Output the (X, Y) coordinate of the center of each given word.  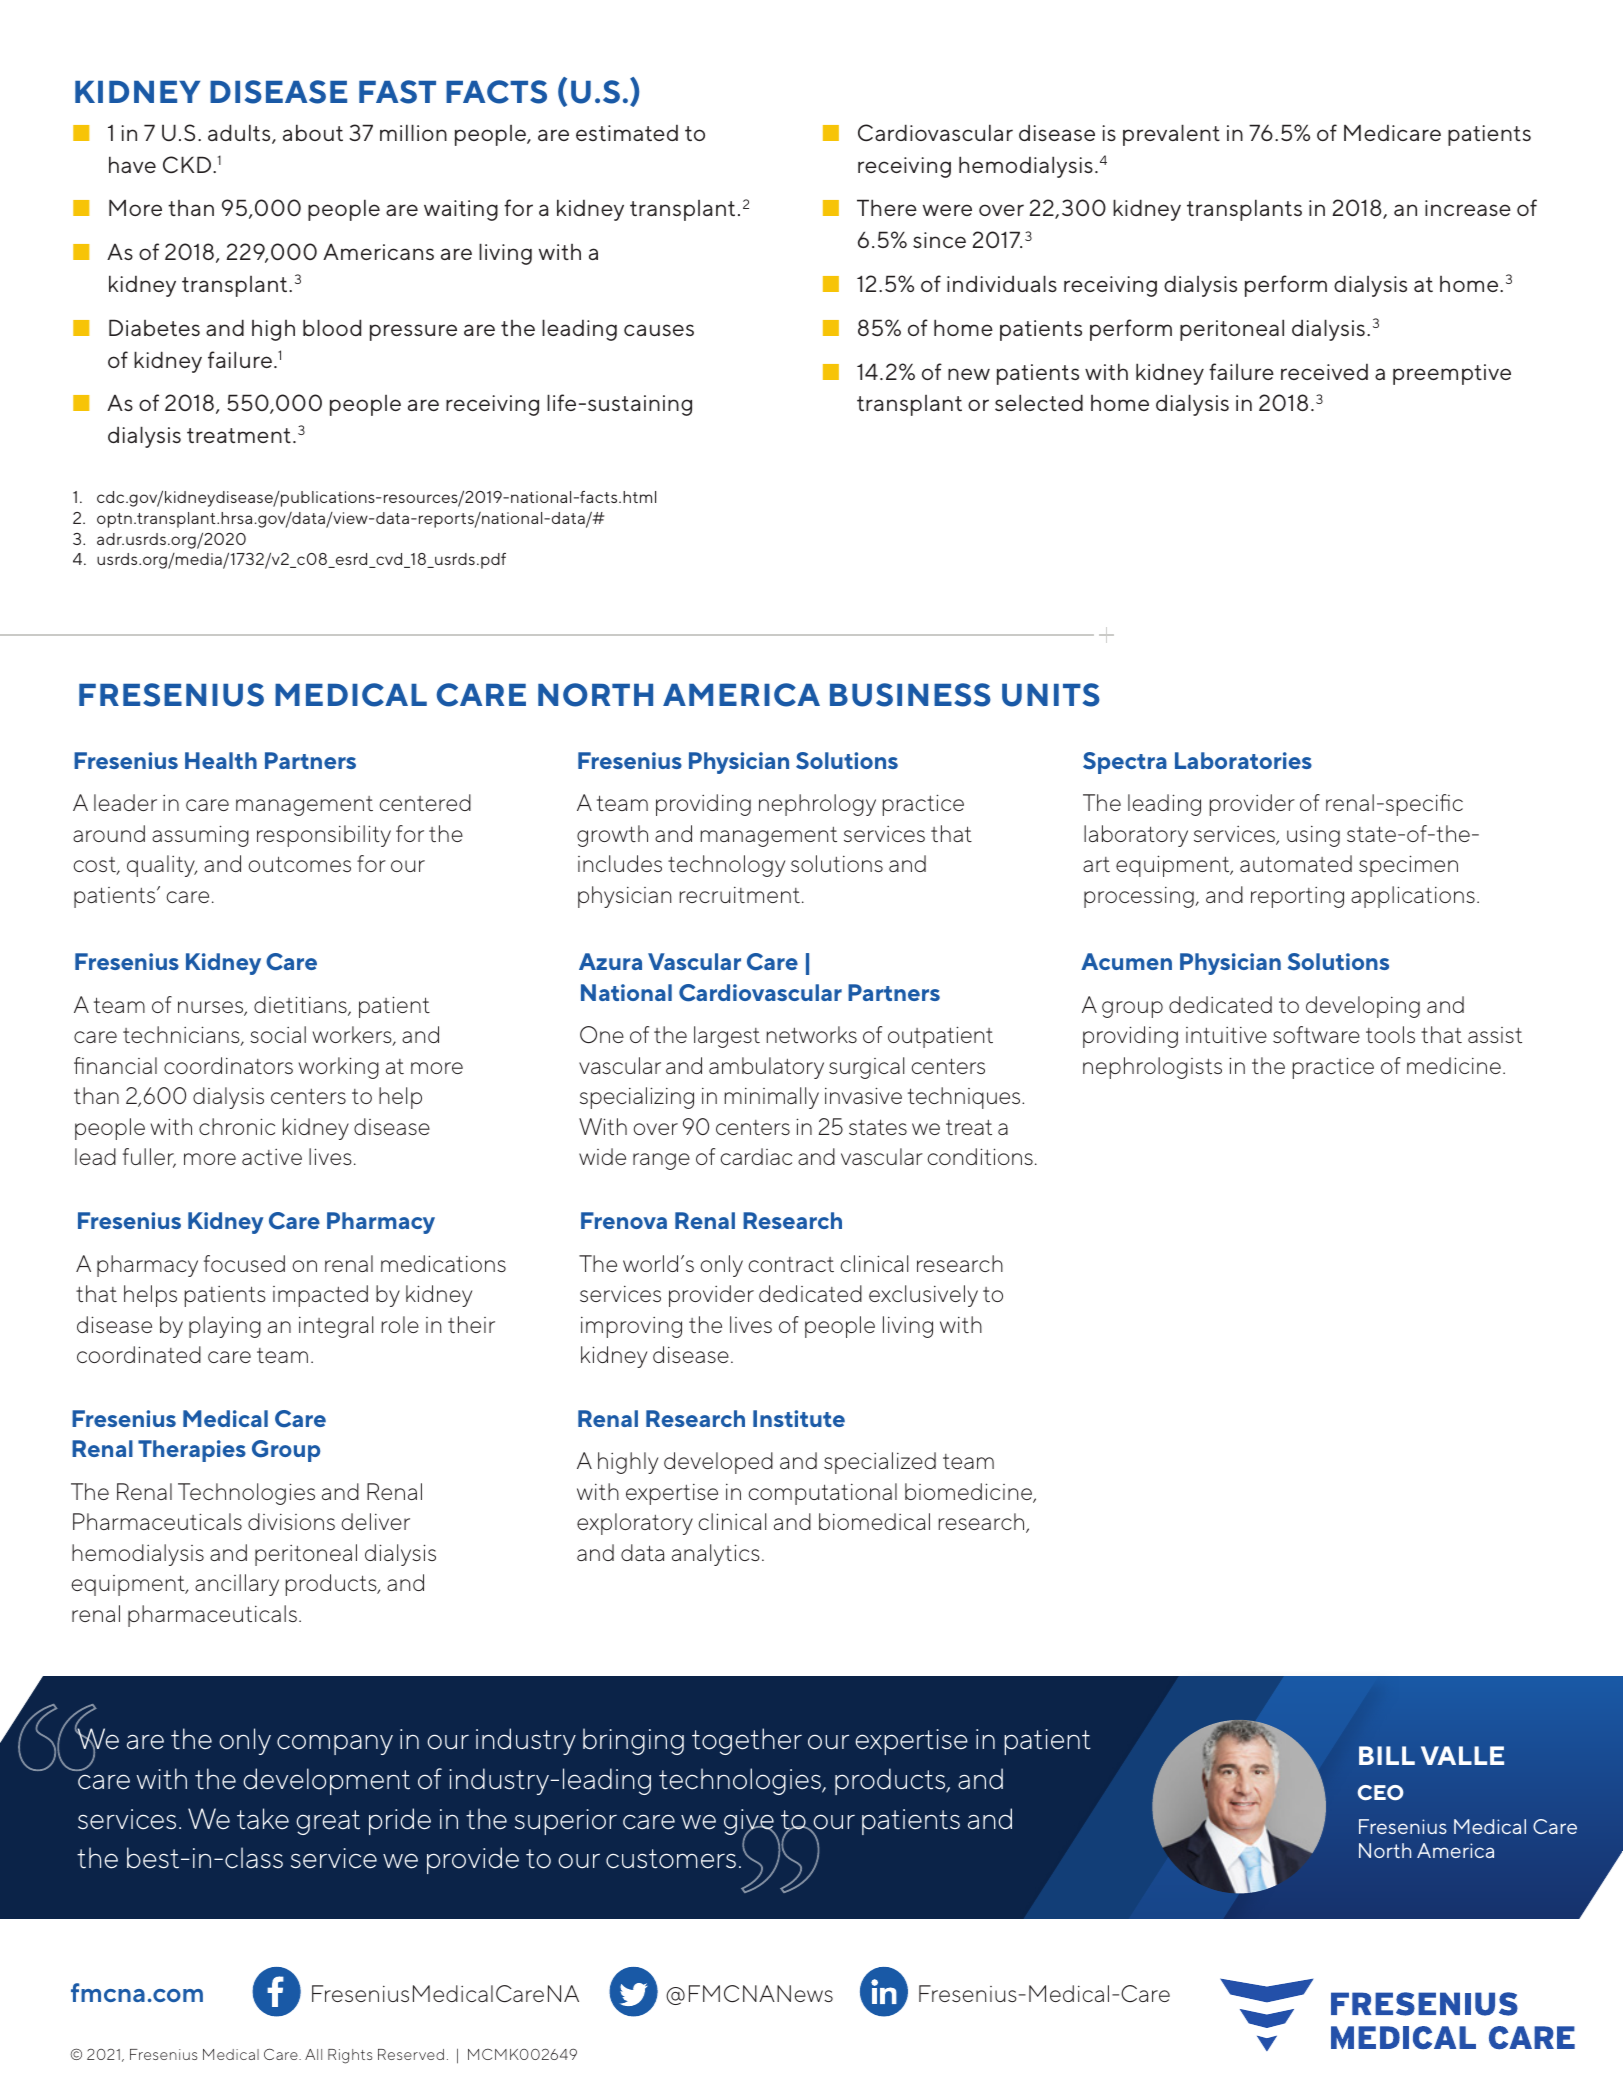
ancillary (237, 1585)
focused (244, 1263)
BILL (1387, 1755)
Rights (350, 2056)
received (1324, 372)
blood (332, 327)
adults (240, 134)
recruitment (740, 895)
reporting (1297, 897)
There (887, 207)
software (1316, 1034)
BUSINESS (910, 695)
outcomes (299, 864)
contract (791, 1264)
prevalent (1171, 135)
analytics (716, 1555)
